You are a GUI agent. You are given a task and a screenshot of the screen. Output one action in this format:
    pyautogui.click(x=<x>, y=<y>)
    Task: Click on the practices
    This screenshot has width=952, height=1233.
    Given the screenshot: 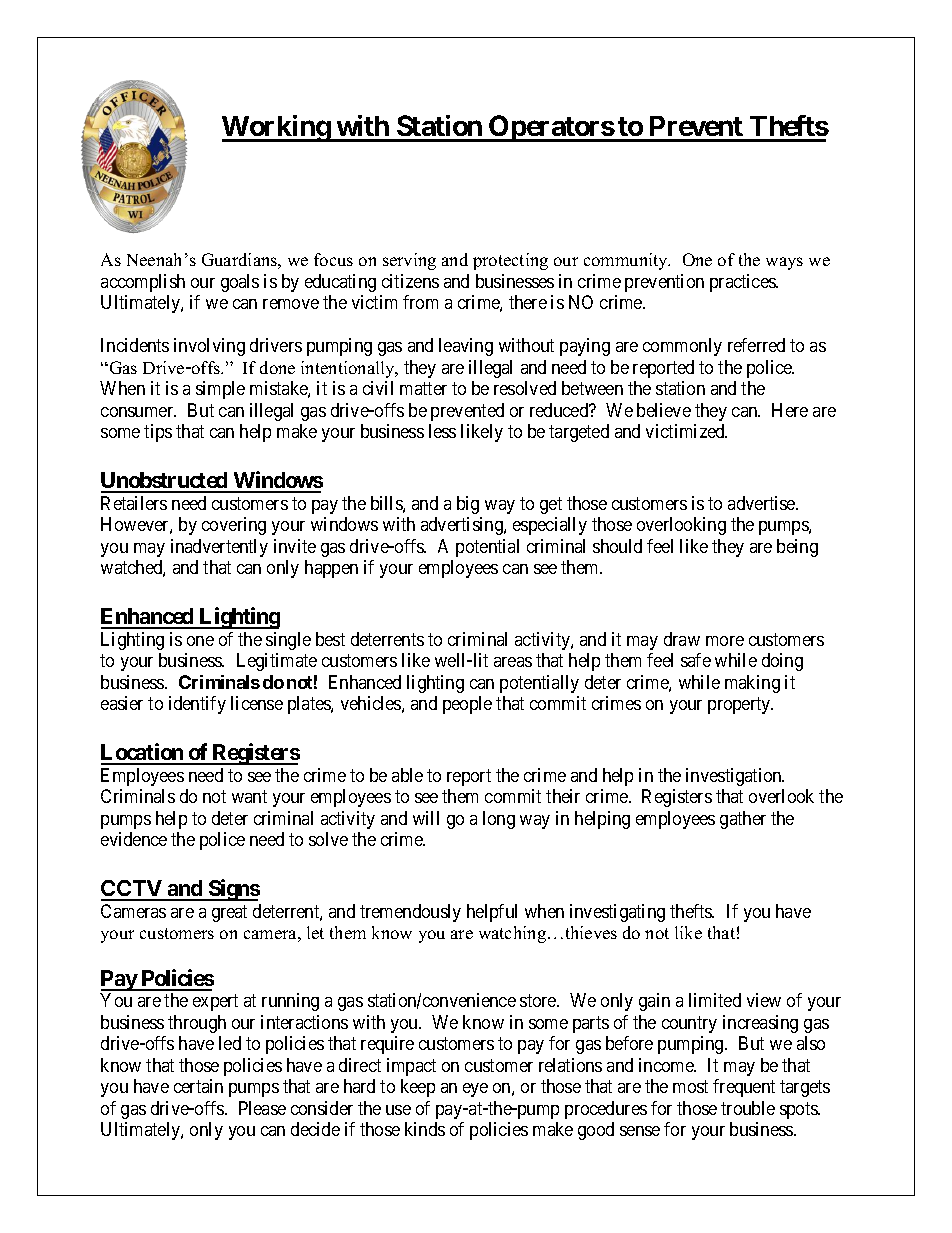 What is the action you would take?
    pyautogui.click(x=743, y=283)
